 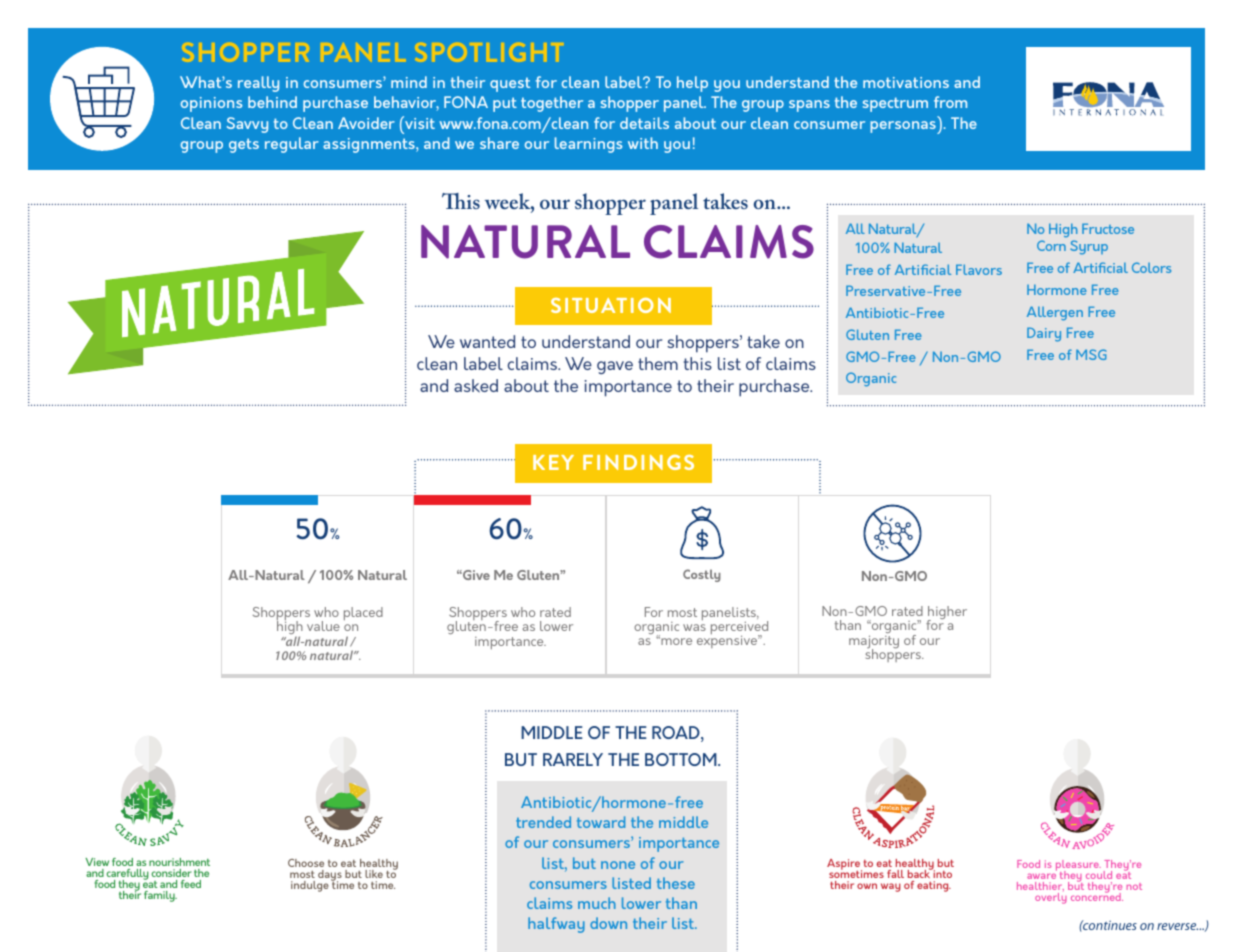 I want to click on FINDINGS, so click(x=638, y=462).
